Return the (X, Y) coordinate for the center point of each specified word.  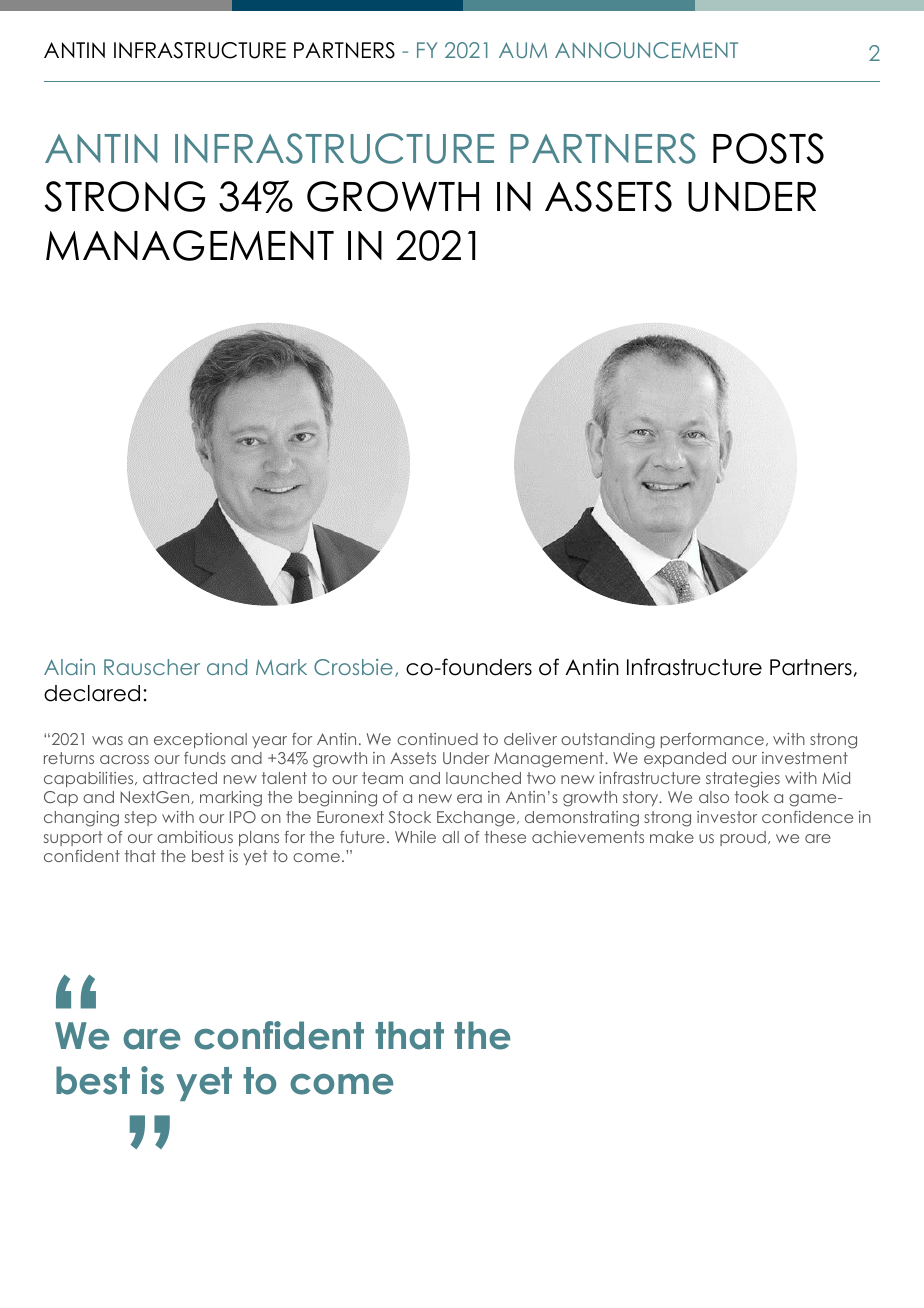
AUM (523, 50)
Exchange (477, 819)
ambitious (195, 837)
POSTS (768, 148)
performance (712, 740)
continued (437, 739)
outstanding (608, 741)
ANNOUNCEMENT (646, 50)
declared (92, 693)
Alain (69, 667)
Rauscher (152, 667)
